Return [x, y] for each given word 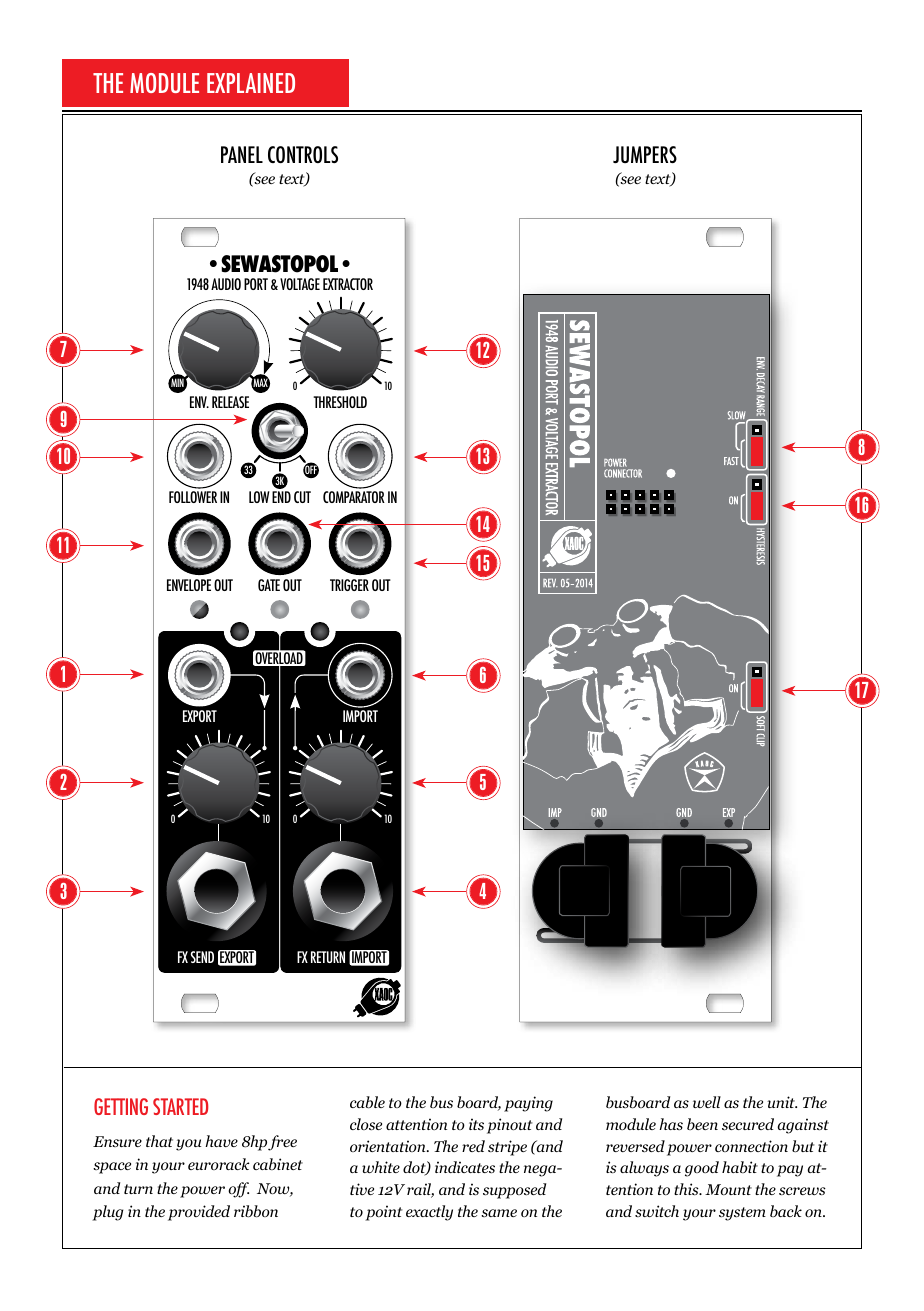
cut [302, 497]
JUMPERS [645, 154]
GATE [269, 585]
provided [199, 1213]
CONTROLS [303, 154]
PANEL [242, 154]
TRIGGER [349, 585]
